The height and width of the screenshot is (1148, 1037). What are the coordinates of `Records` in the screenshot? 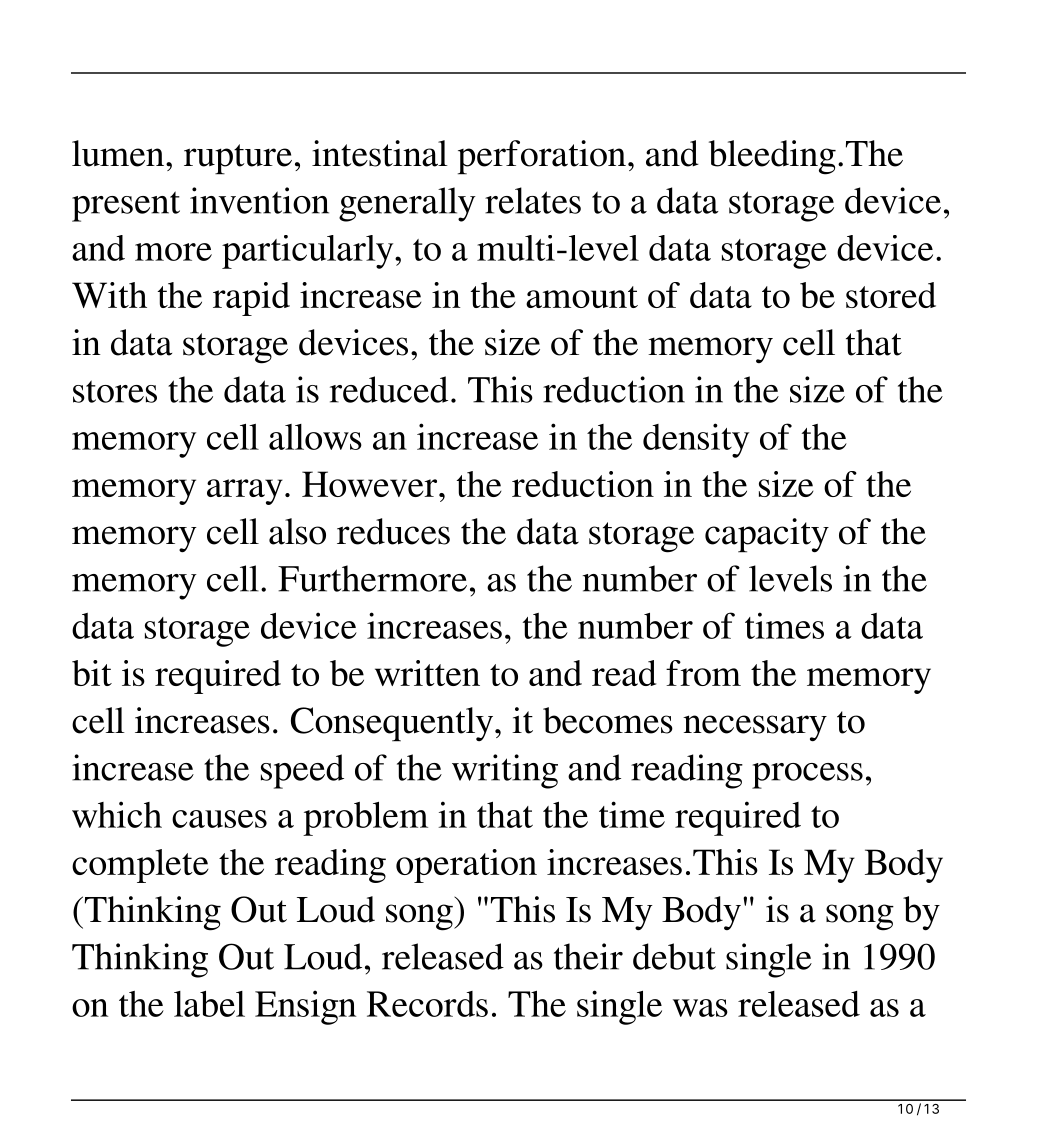 It's located at (427, 1004).
